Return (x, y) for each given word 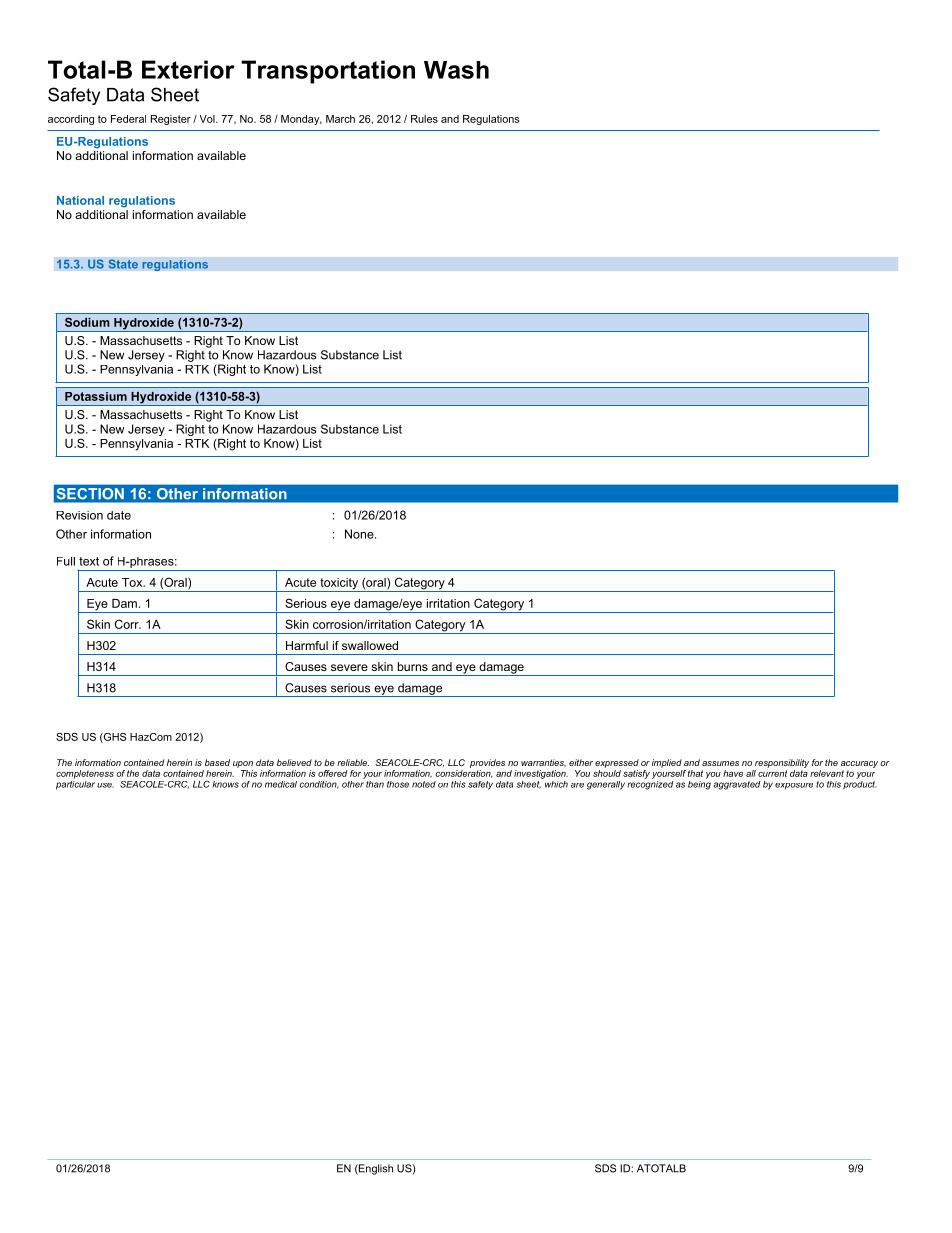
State (123, 264)
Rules (424, 119)
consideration (464, 774)
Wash (456, 70)
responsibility (782, 763)
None (360, 534)
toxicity (339, 585)
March (340, 119)
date (119, 515)
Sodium (87, 322)
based (217, 762)
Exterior (188, 69)
